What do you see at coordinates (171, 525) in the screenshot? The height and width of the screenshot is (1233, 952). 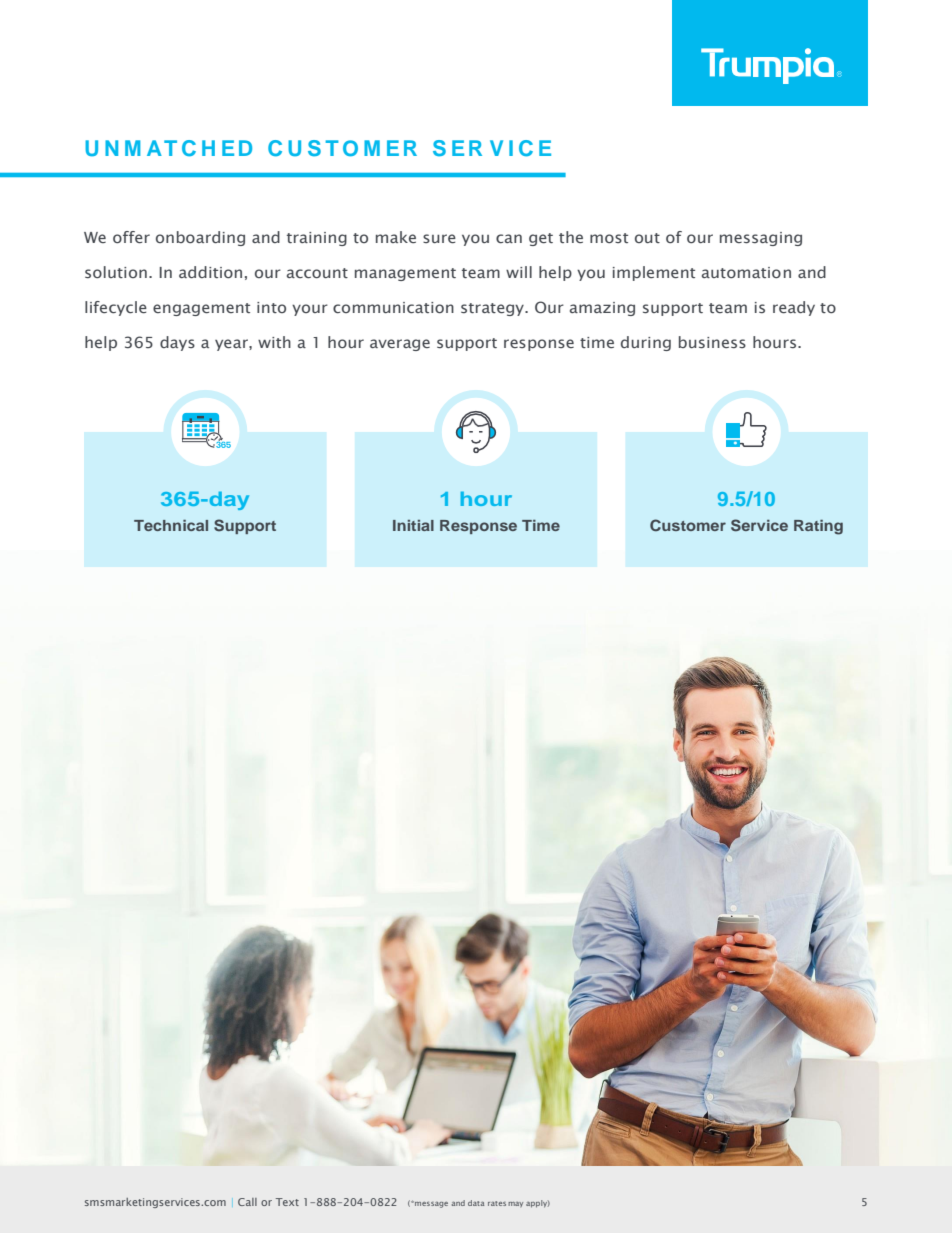 I see `Technical` at bounding box center [171, 525].
